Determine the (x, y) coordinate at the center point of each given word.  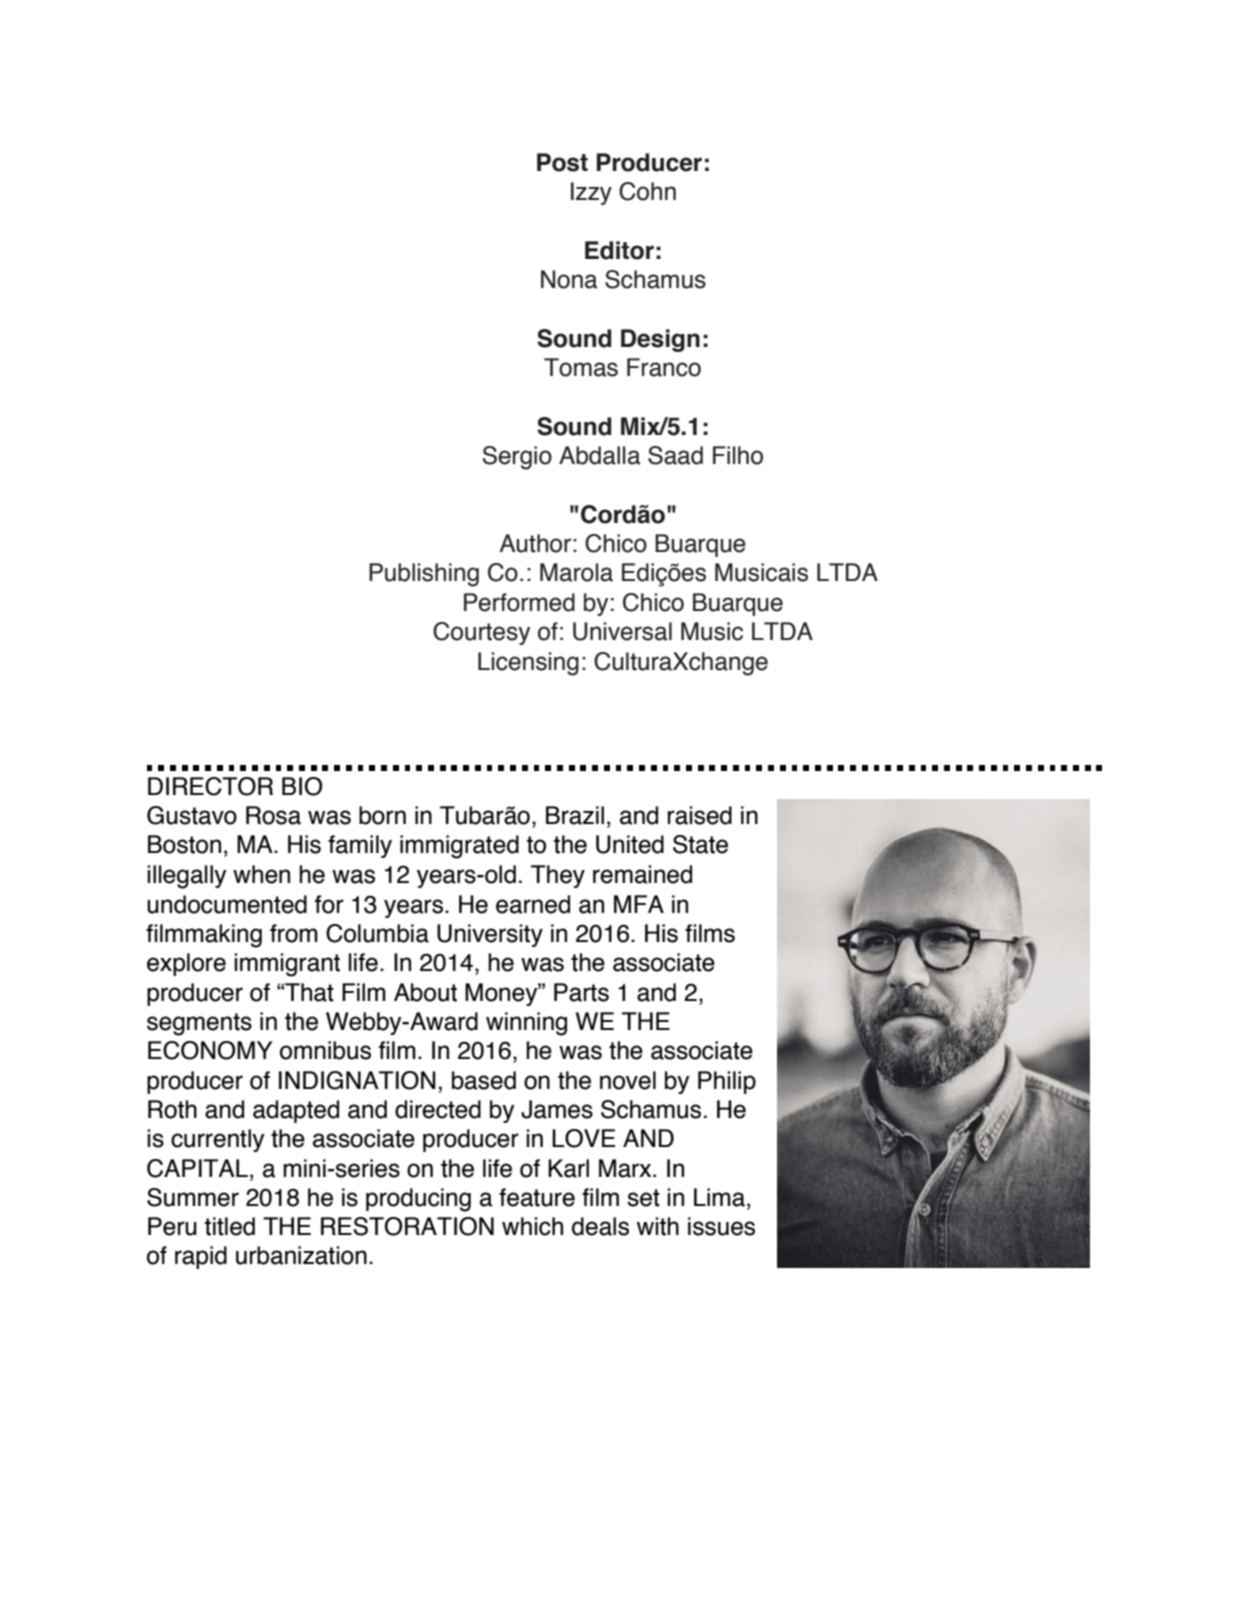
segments (199, 1024)
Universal (622, 631)
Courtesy (481, 633)
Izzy (591, 193)
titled (230, 1226)
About (425, 992)
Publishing (424, 575)
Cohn (647, 191)
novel (628, 1080)
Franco (664, 367)
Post (562, 162)
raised (700, 815)
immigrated (459, 847)
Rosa (273, 815)
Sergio (517, 458)
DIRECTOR (210, 786)
